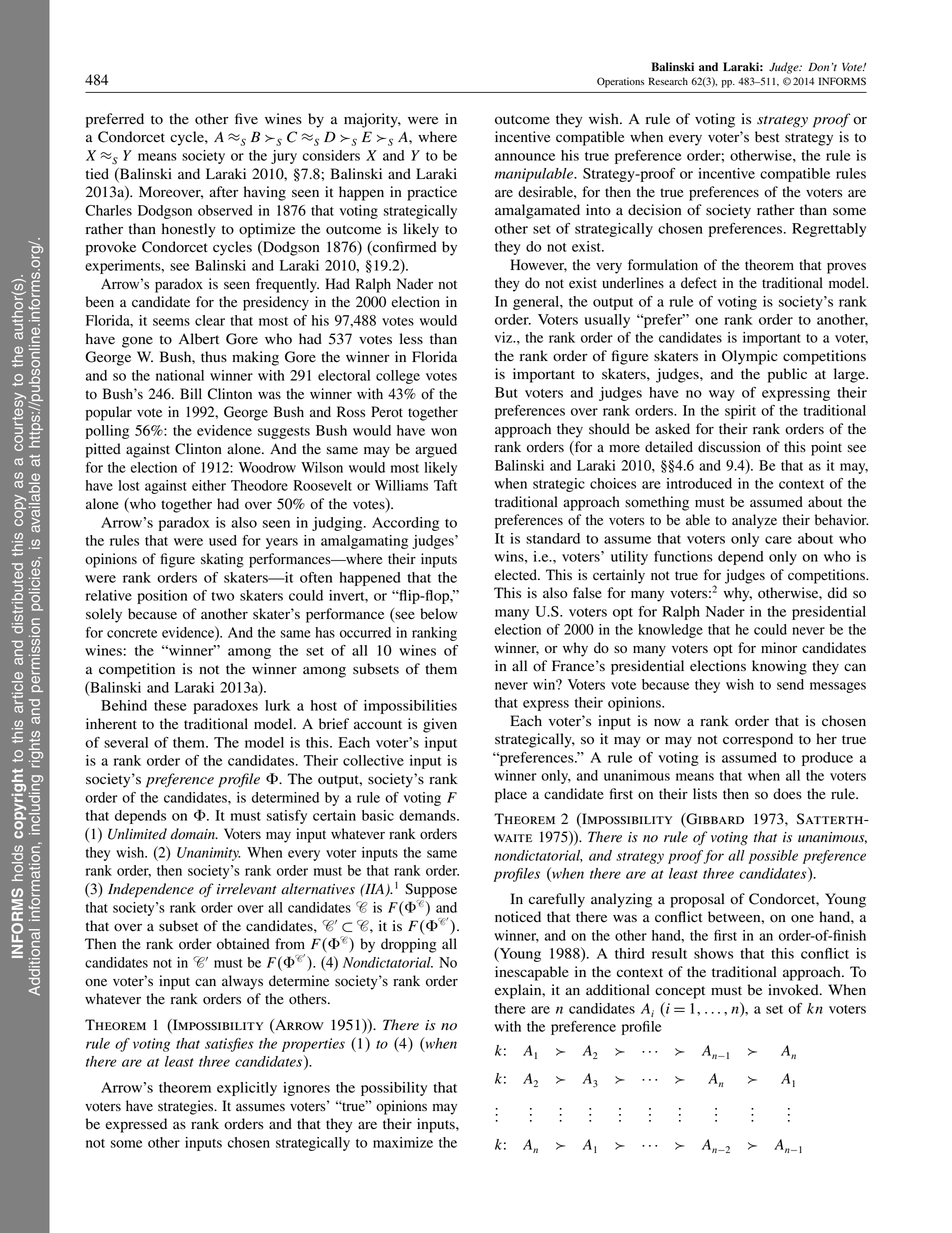 The width and height of the document is (952, 1233). I want to click on below, so click(439, 614).
